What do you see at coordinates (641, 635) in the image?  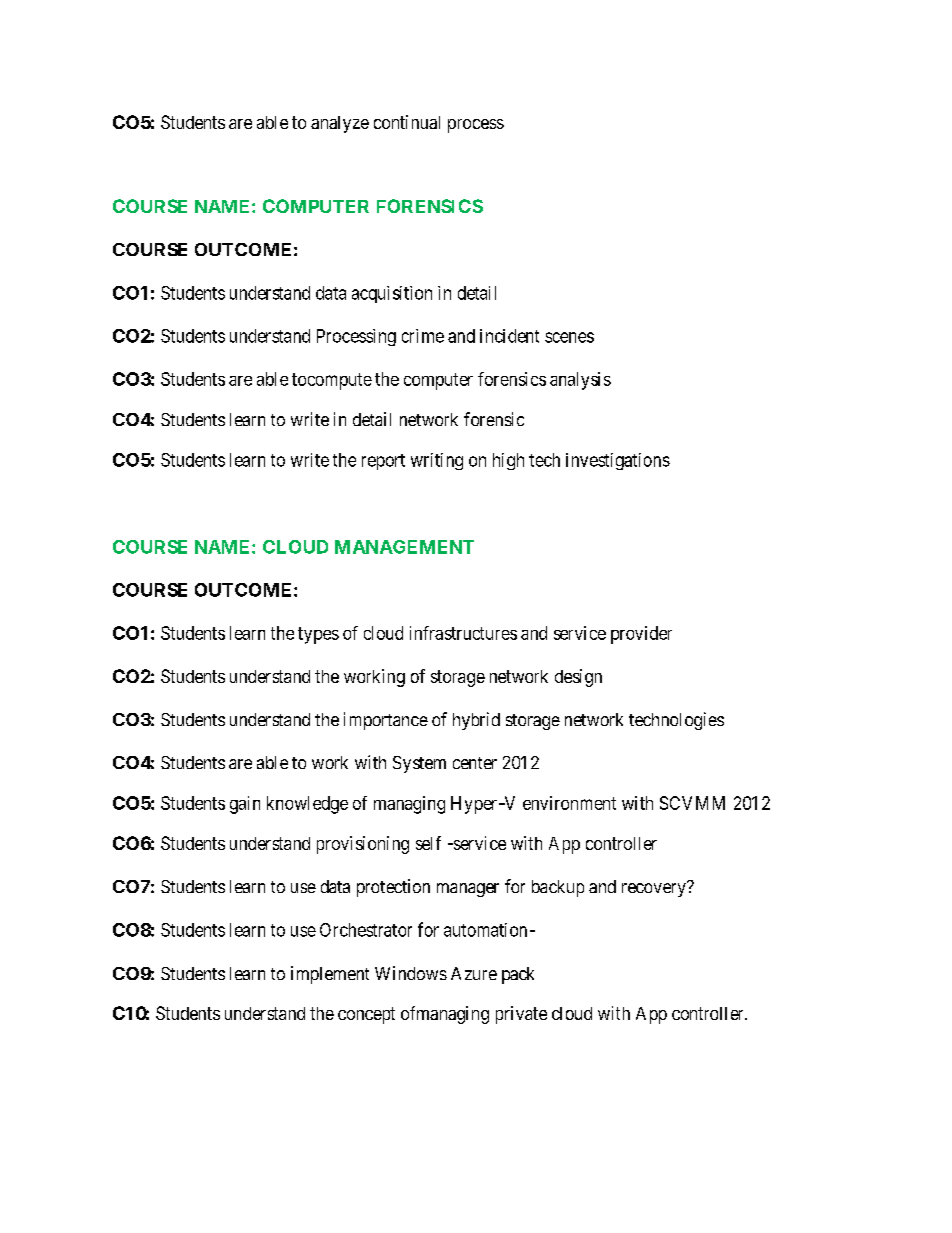 I see `provider` at bounding box center [641, 635].
